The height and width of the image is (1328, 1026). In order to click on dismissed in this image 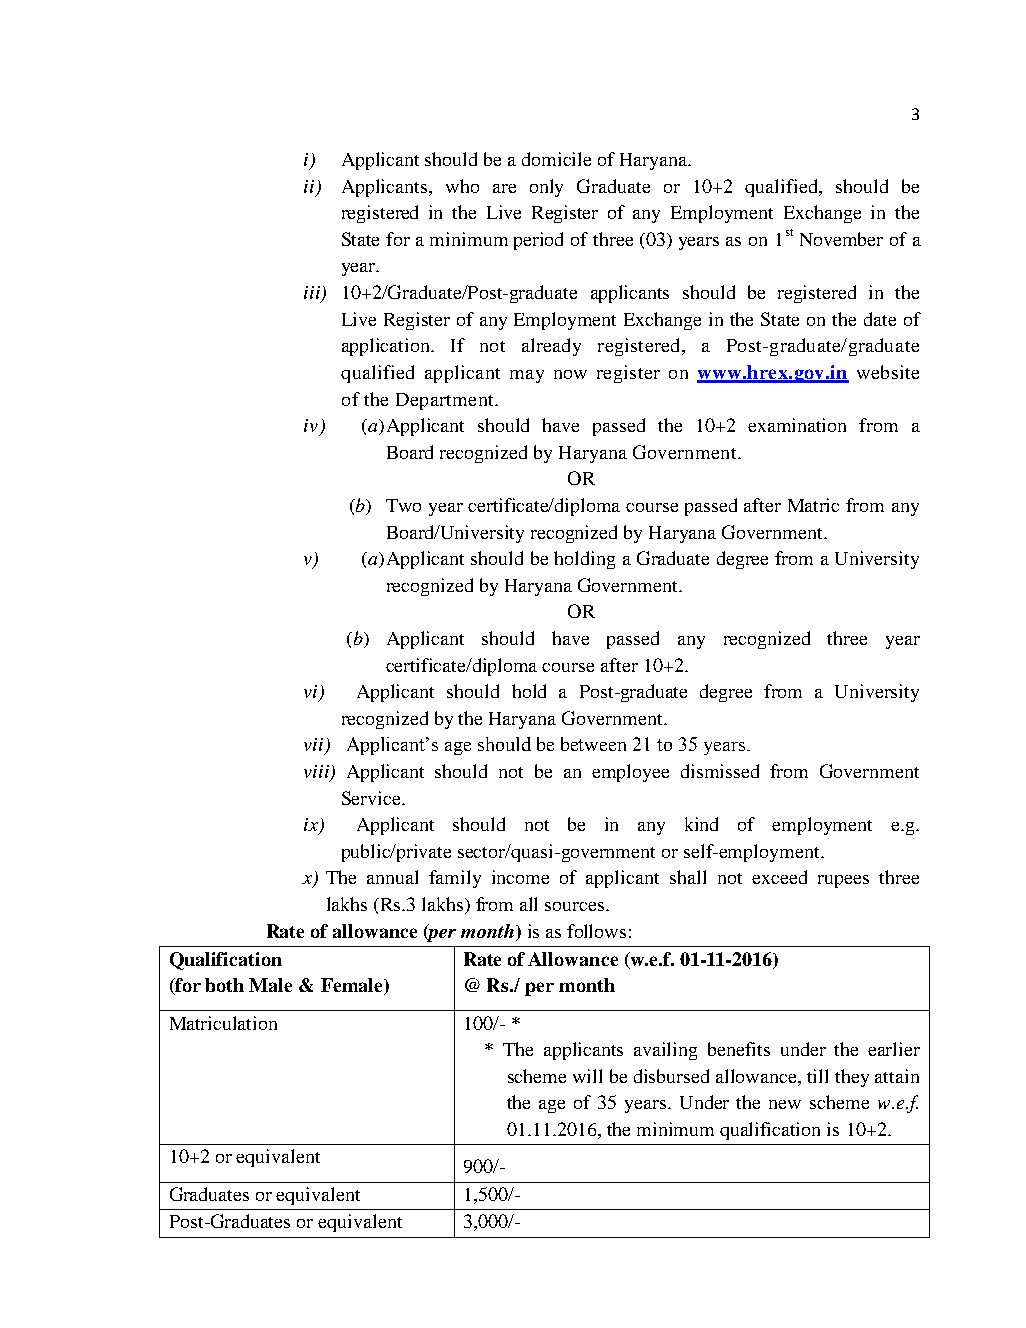, I will do `click(720, 771)`.
